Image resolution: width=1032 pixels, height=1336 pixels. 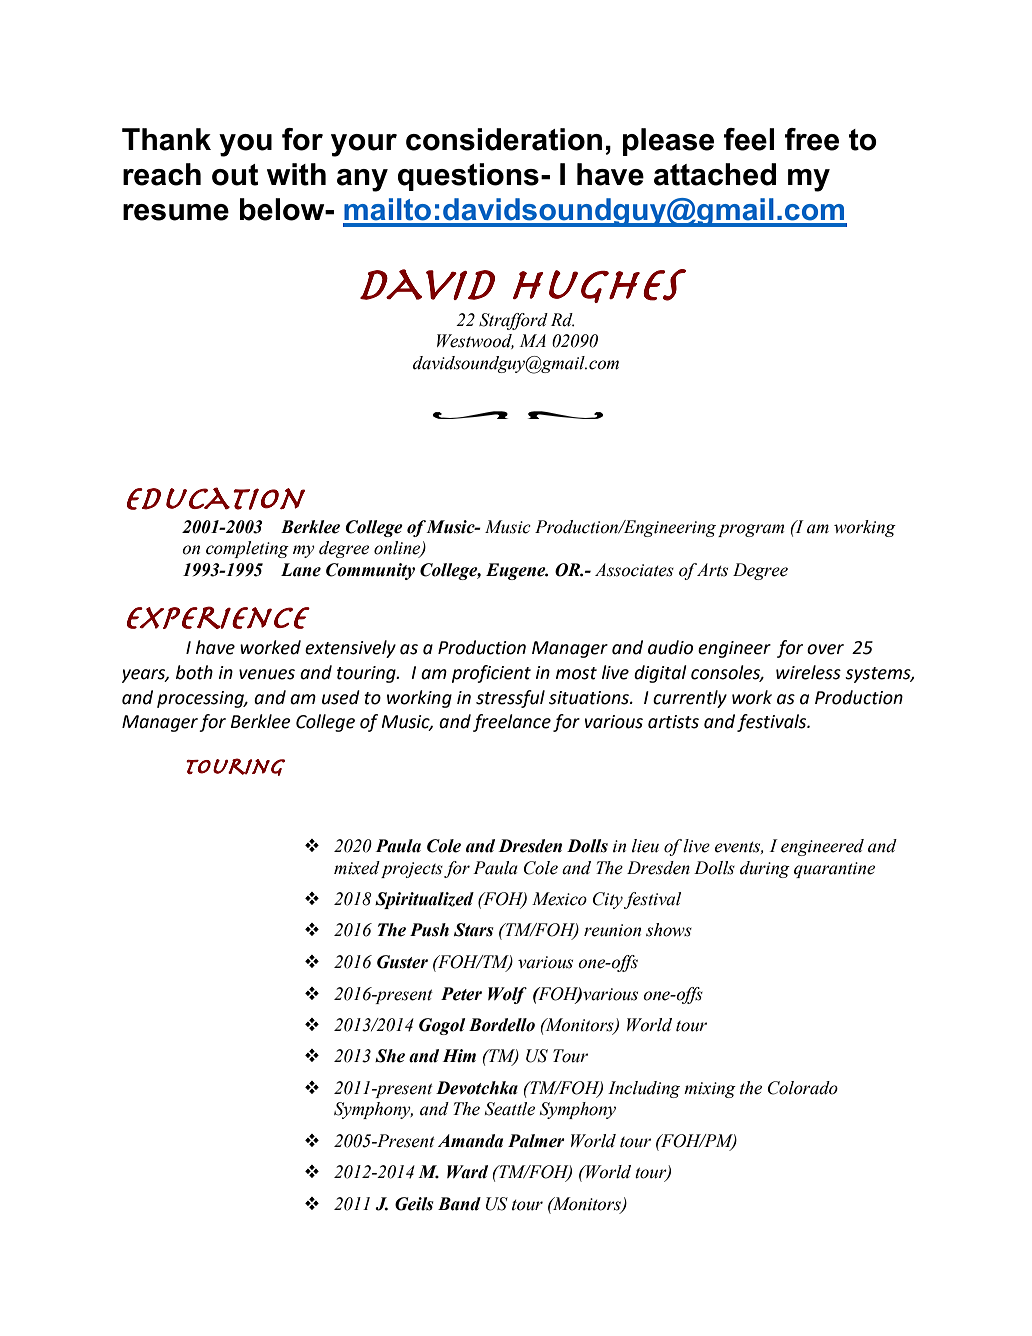 I want to click on completing, so click(x=247, y=549).
